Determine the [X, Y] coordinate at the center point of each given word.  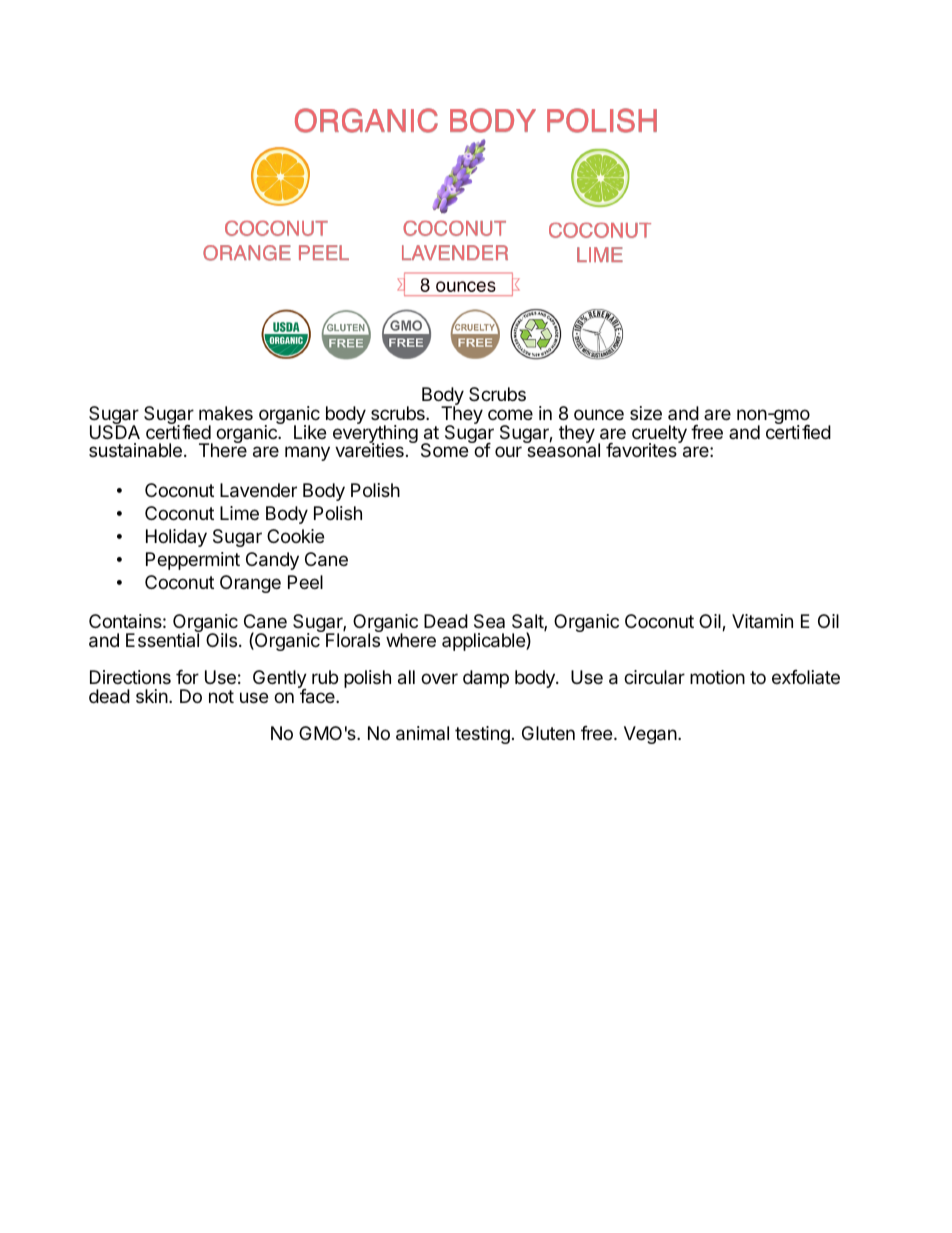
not [221, 696]
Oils [221, 640]
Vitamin [762, 621]
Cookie [295, 536]
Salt [528, 622]
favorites [642, 449]
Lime [239, 513]
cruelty [659, 435]
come [510, 414]
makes [226, 413]
